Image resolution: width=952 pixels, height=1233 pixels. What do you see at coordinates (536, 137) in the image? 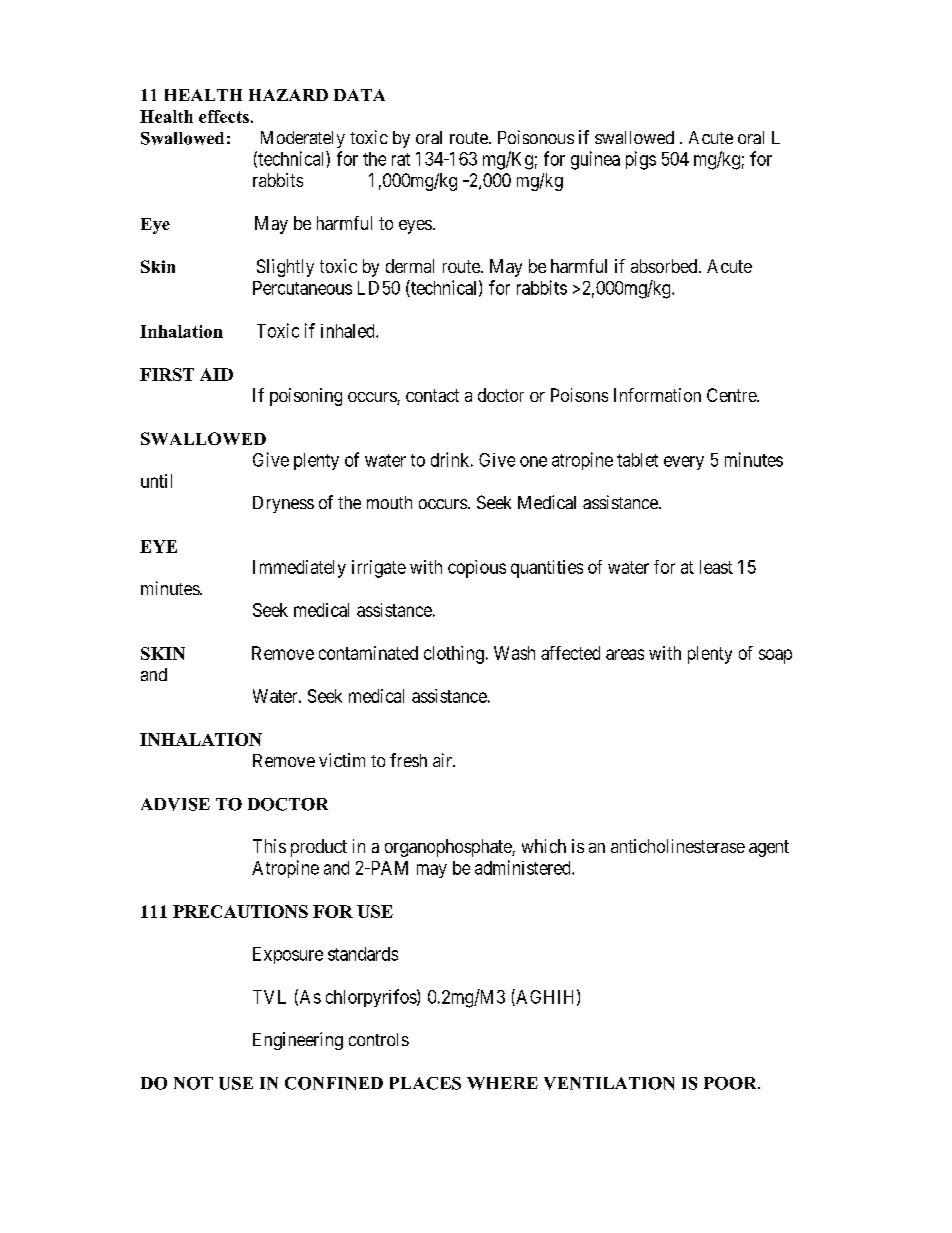
I see `Poisonous` at bounding box center [536, 137].
